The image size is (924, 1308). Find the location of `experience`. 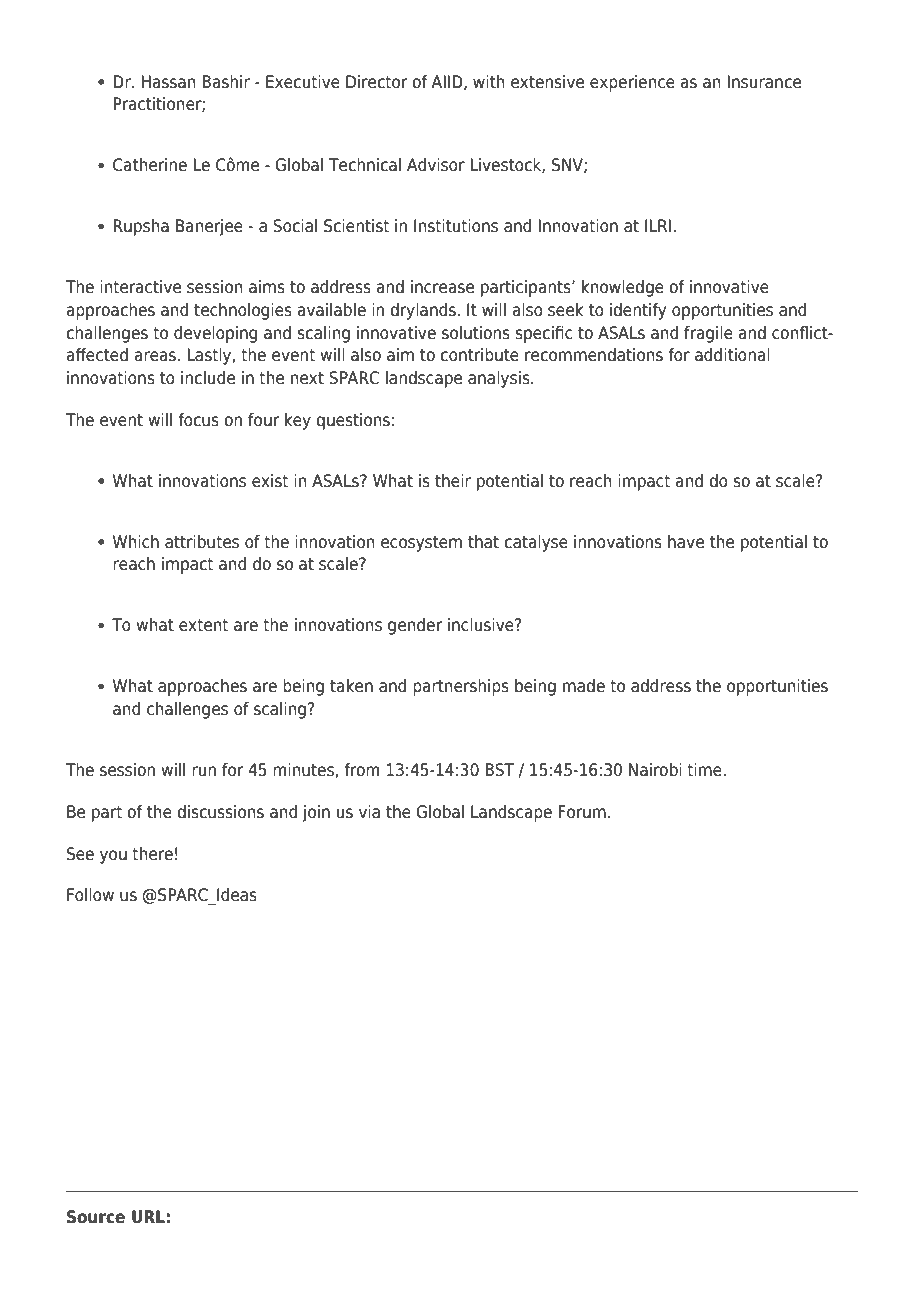

experience is located at coordinates (632, 83).
